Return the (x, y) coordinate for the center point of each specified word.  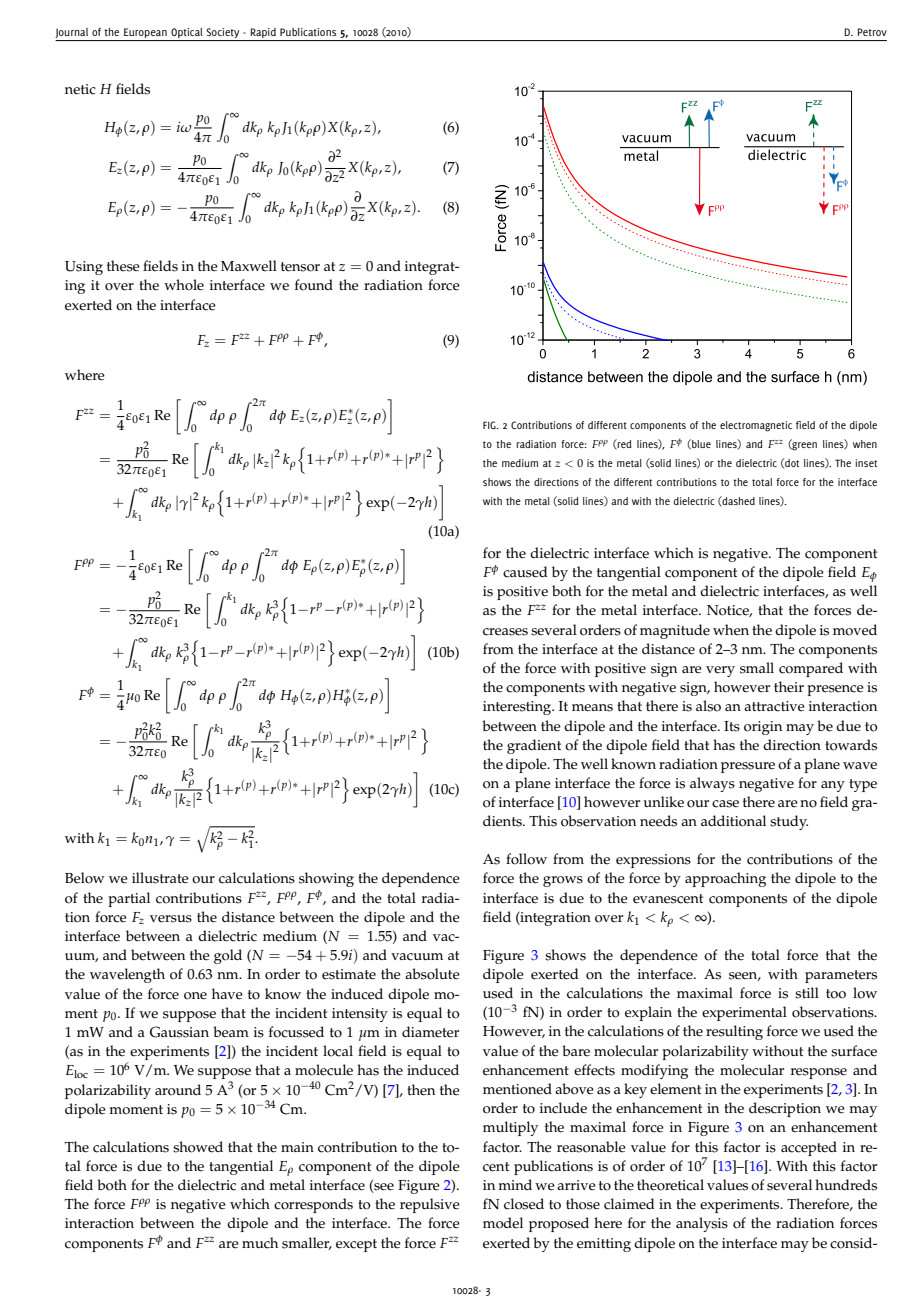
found (314, 285)
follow (526, 859)
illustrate (160, 878)
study (789, 822)
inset (866, 463)
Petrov (872, 32)
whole (184, 285)
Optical (186, 33)
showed (198, 1147)
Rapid (263, 33)
